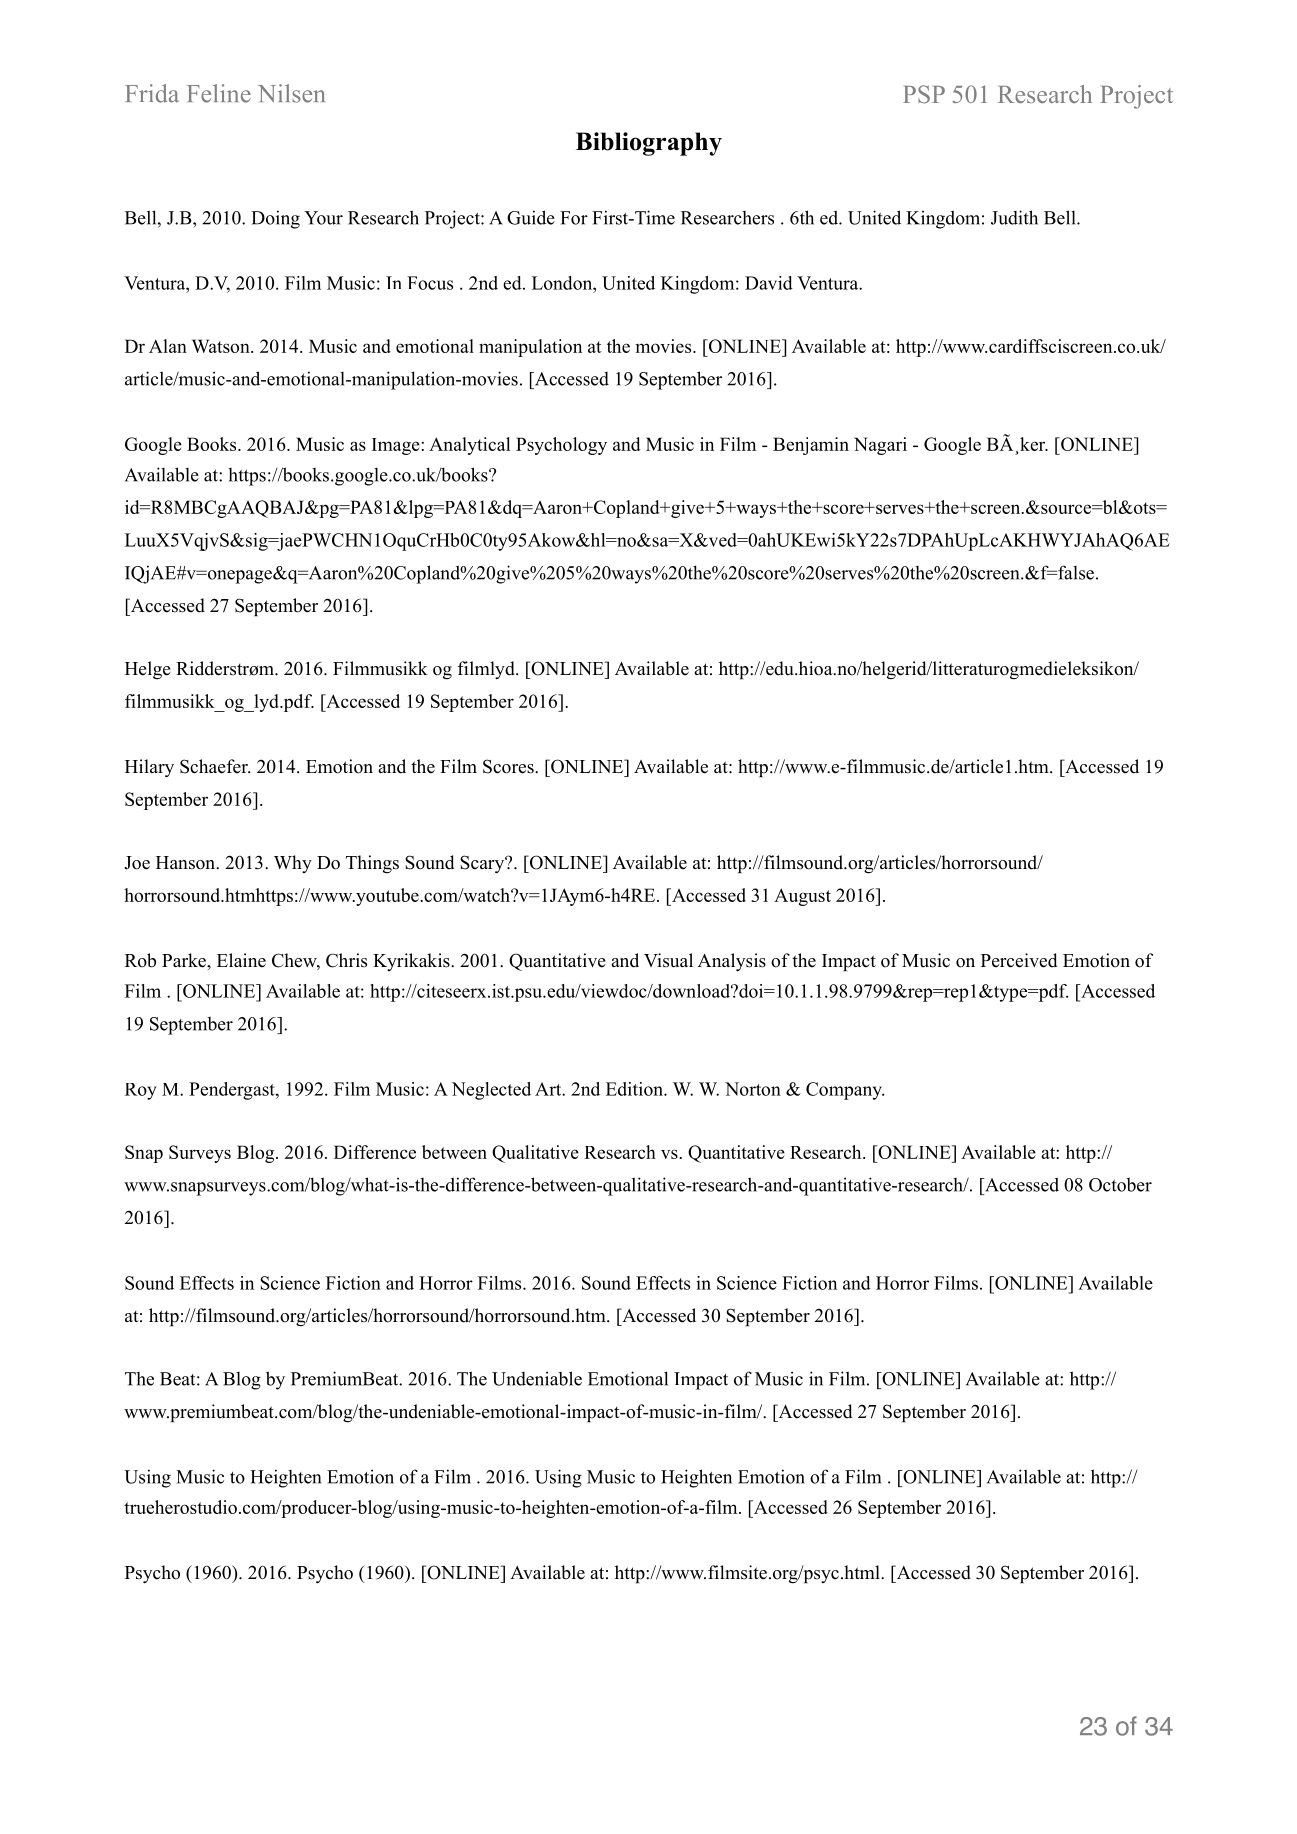  What do you see at coordinates (769, 283) in the screenshot?
I see `David` at bounding box center [769, 283].
